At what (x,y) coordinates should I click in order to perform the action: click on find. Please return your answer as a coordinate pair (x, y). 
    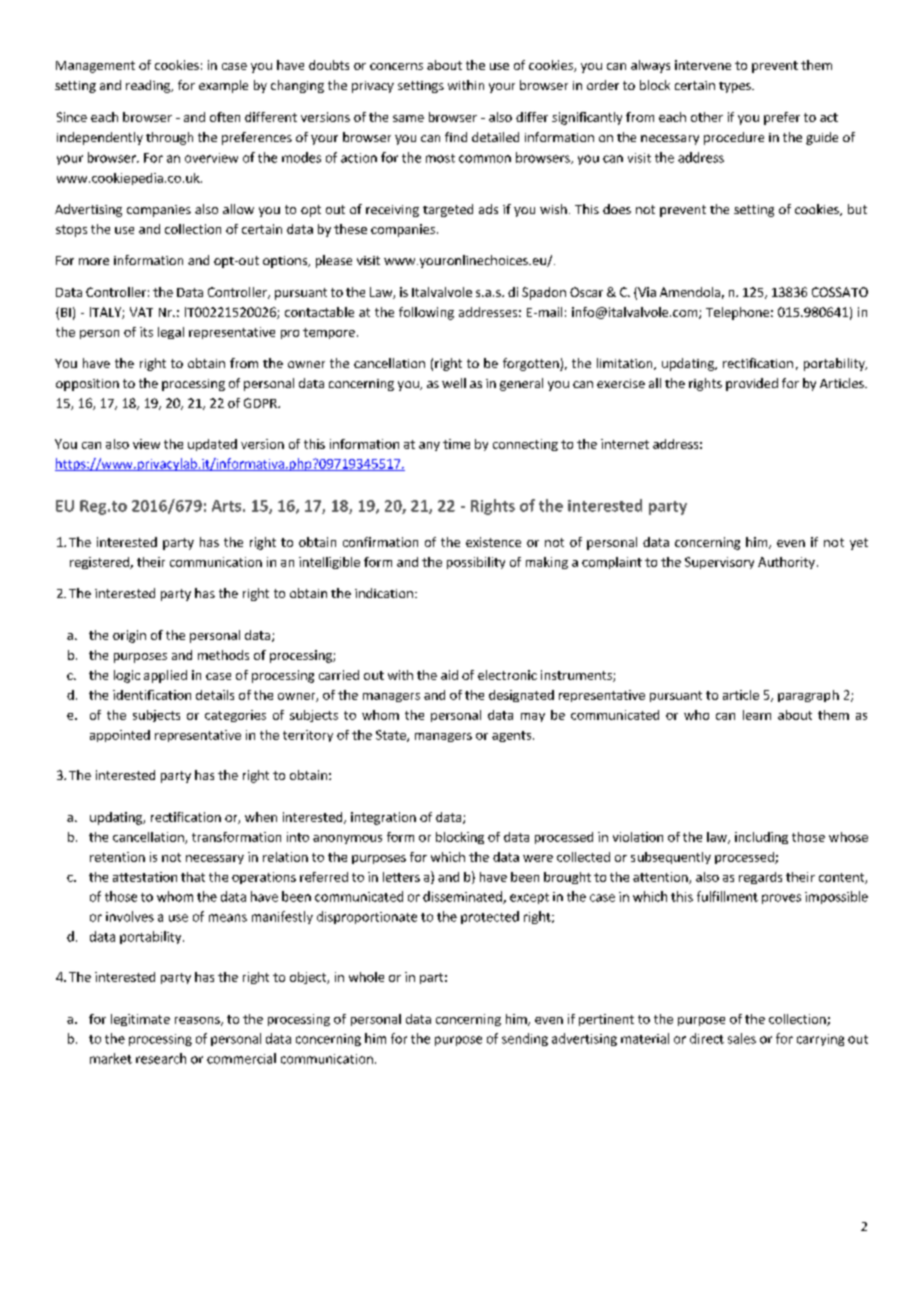
    Looking at the image, I should click on (456, 137).
